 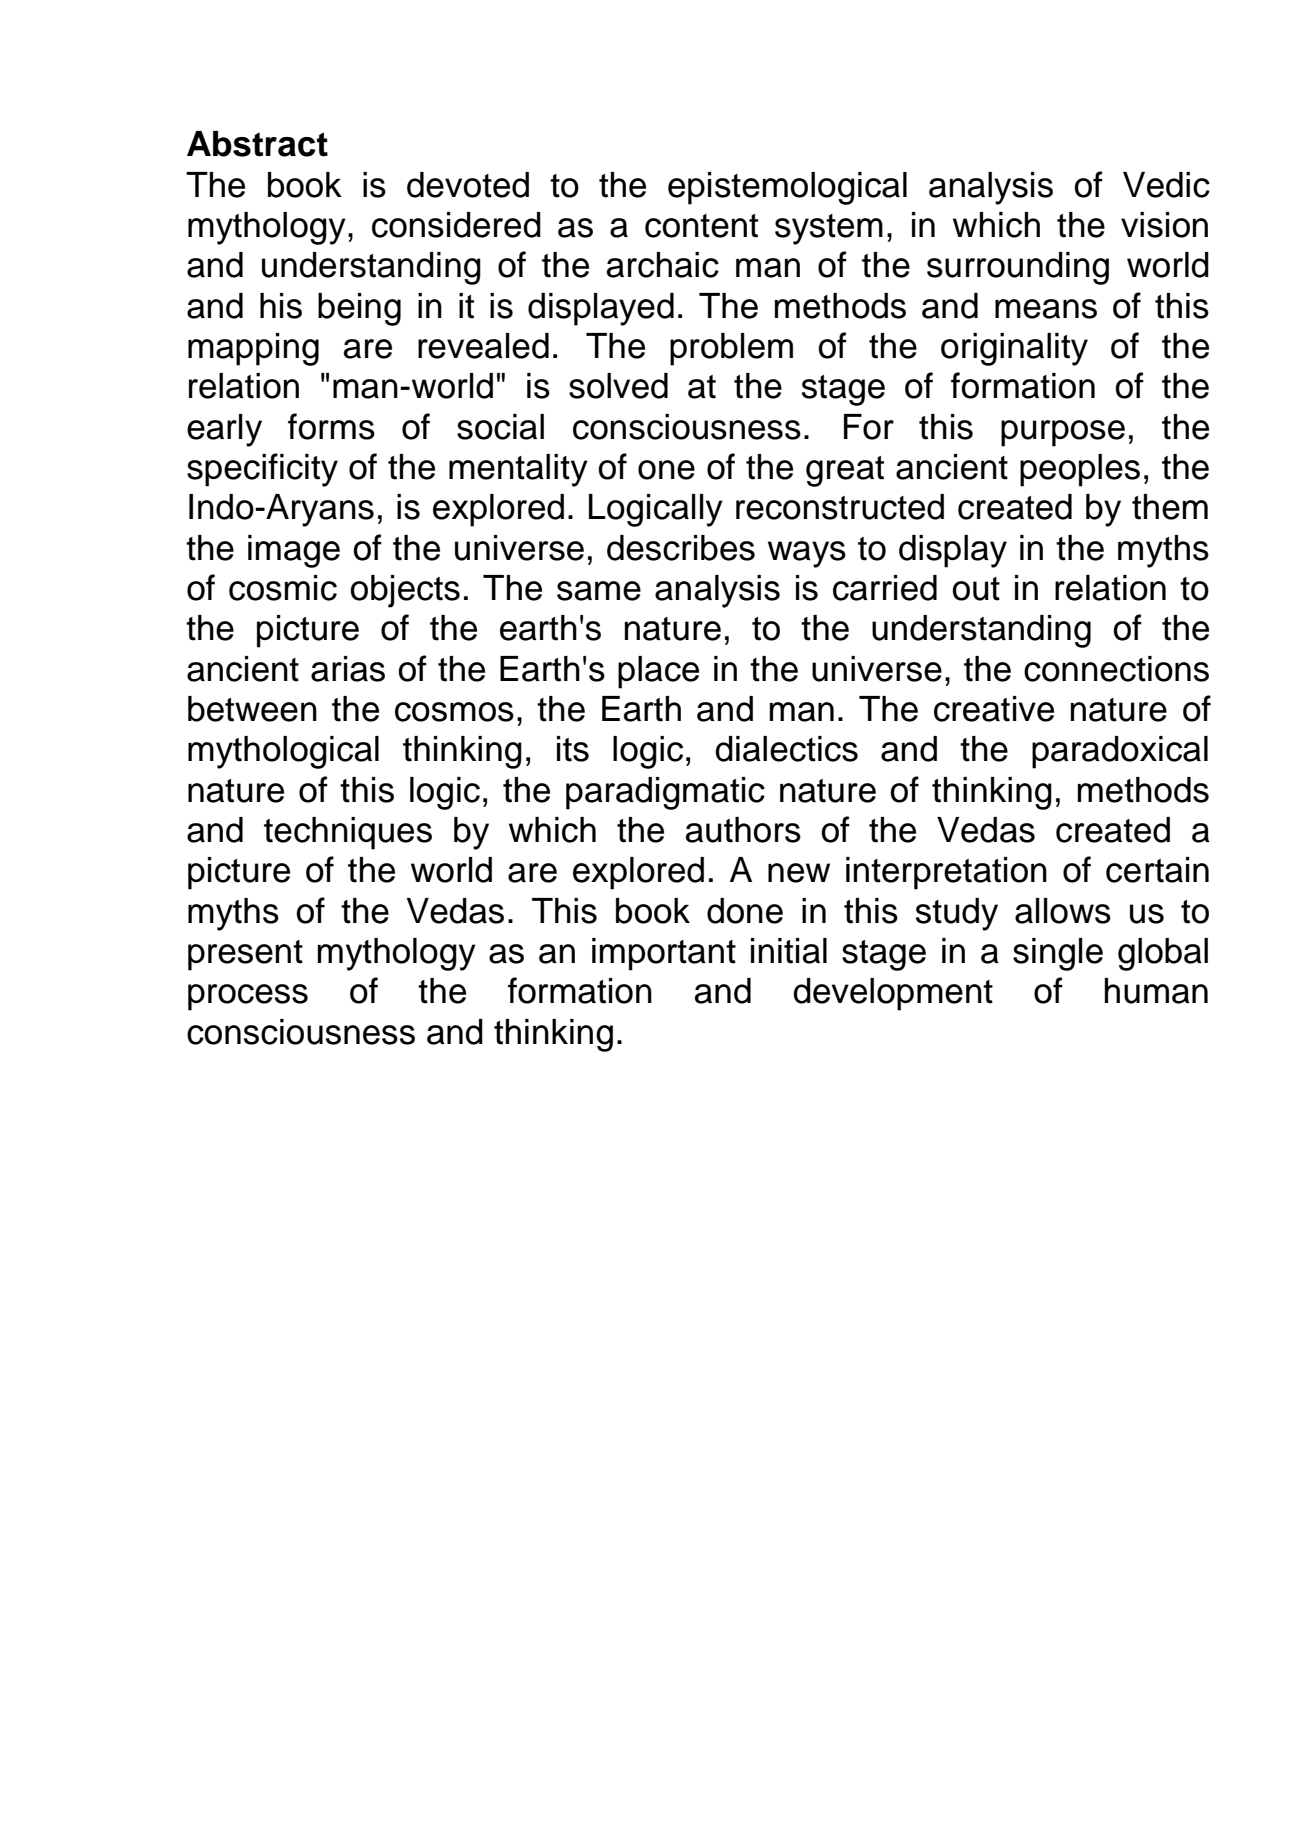 What do you see at coordinates (294, 551) in the screenshot?
I see `image` at bounding box center [294, 551].
